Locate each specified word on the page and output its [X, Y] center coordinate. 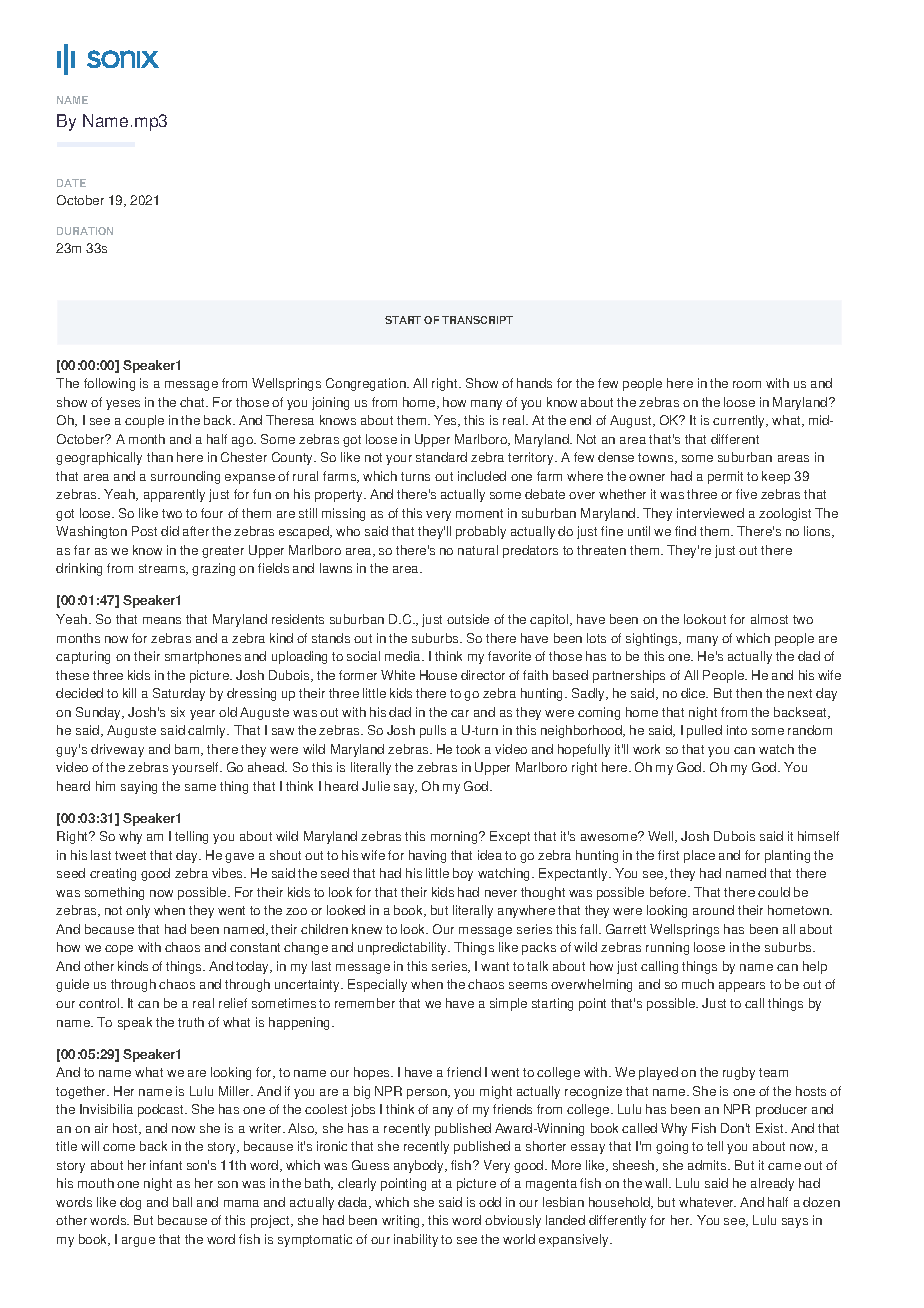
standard [441, 457]
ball [182, 1202]
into [737, 730]
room [747, 384]
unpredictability [404, 948]
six [178, 712]
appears [742, 987]
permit [725, 477]
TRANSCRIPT [477, 320]
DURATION [85, 231]
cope [119, 950]
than [160, 457]
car [460, 713]
